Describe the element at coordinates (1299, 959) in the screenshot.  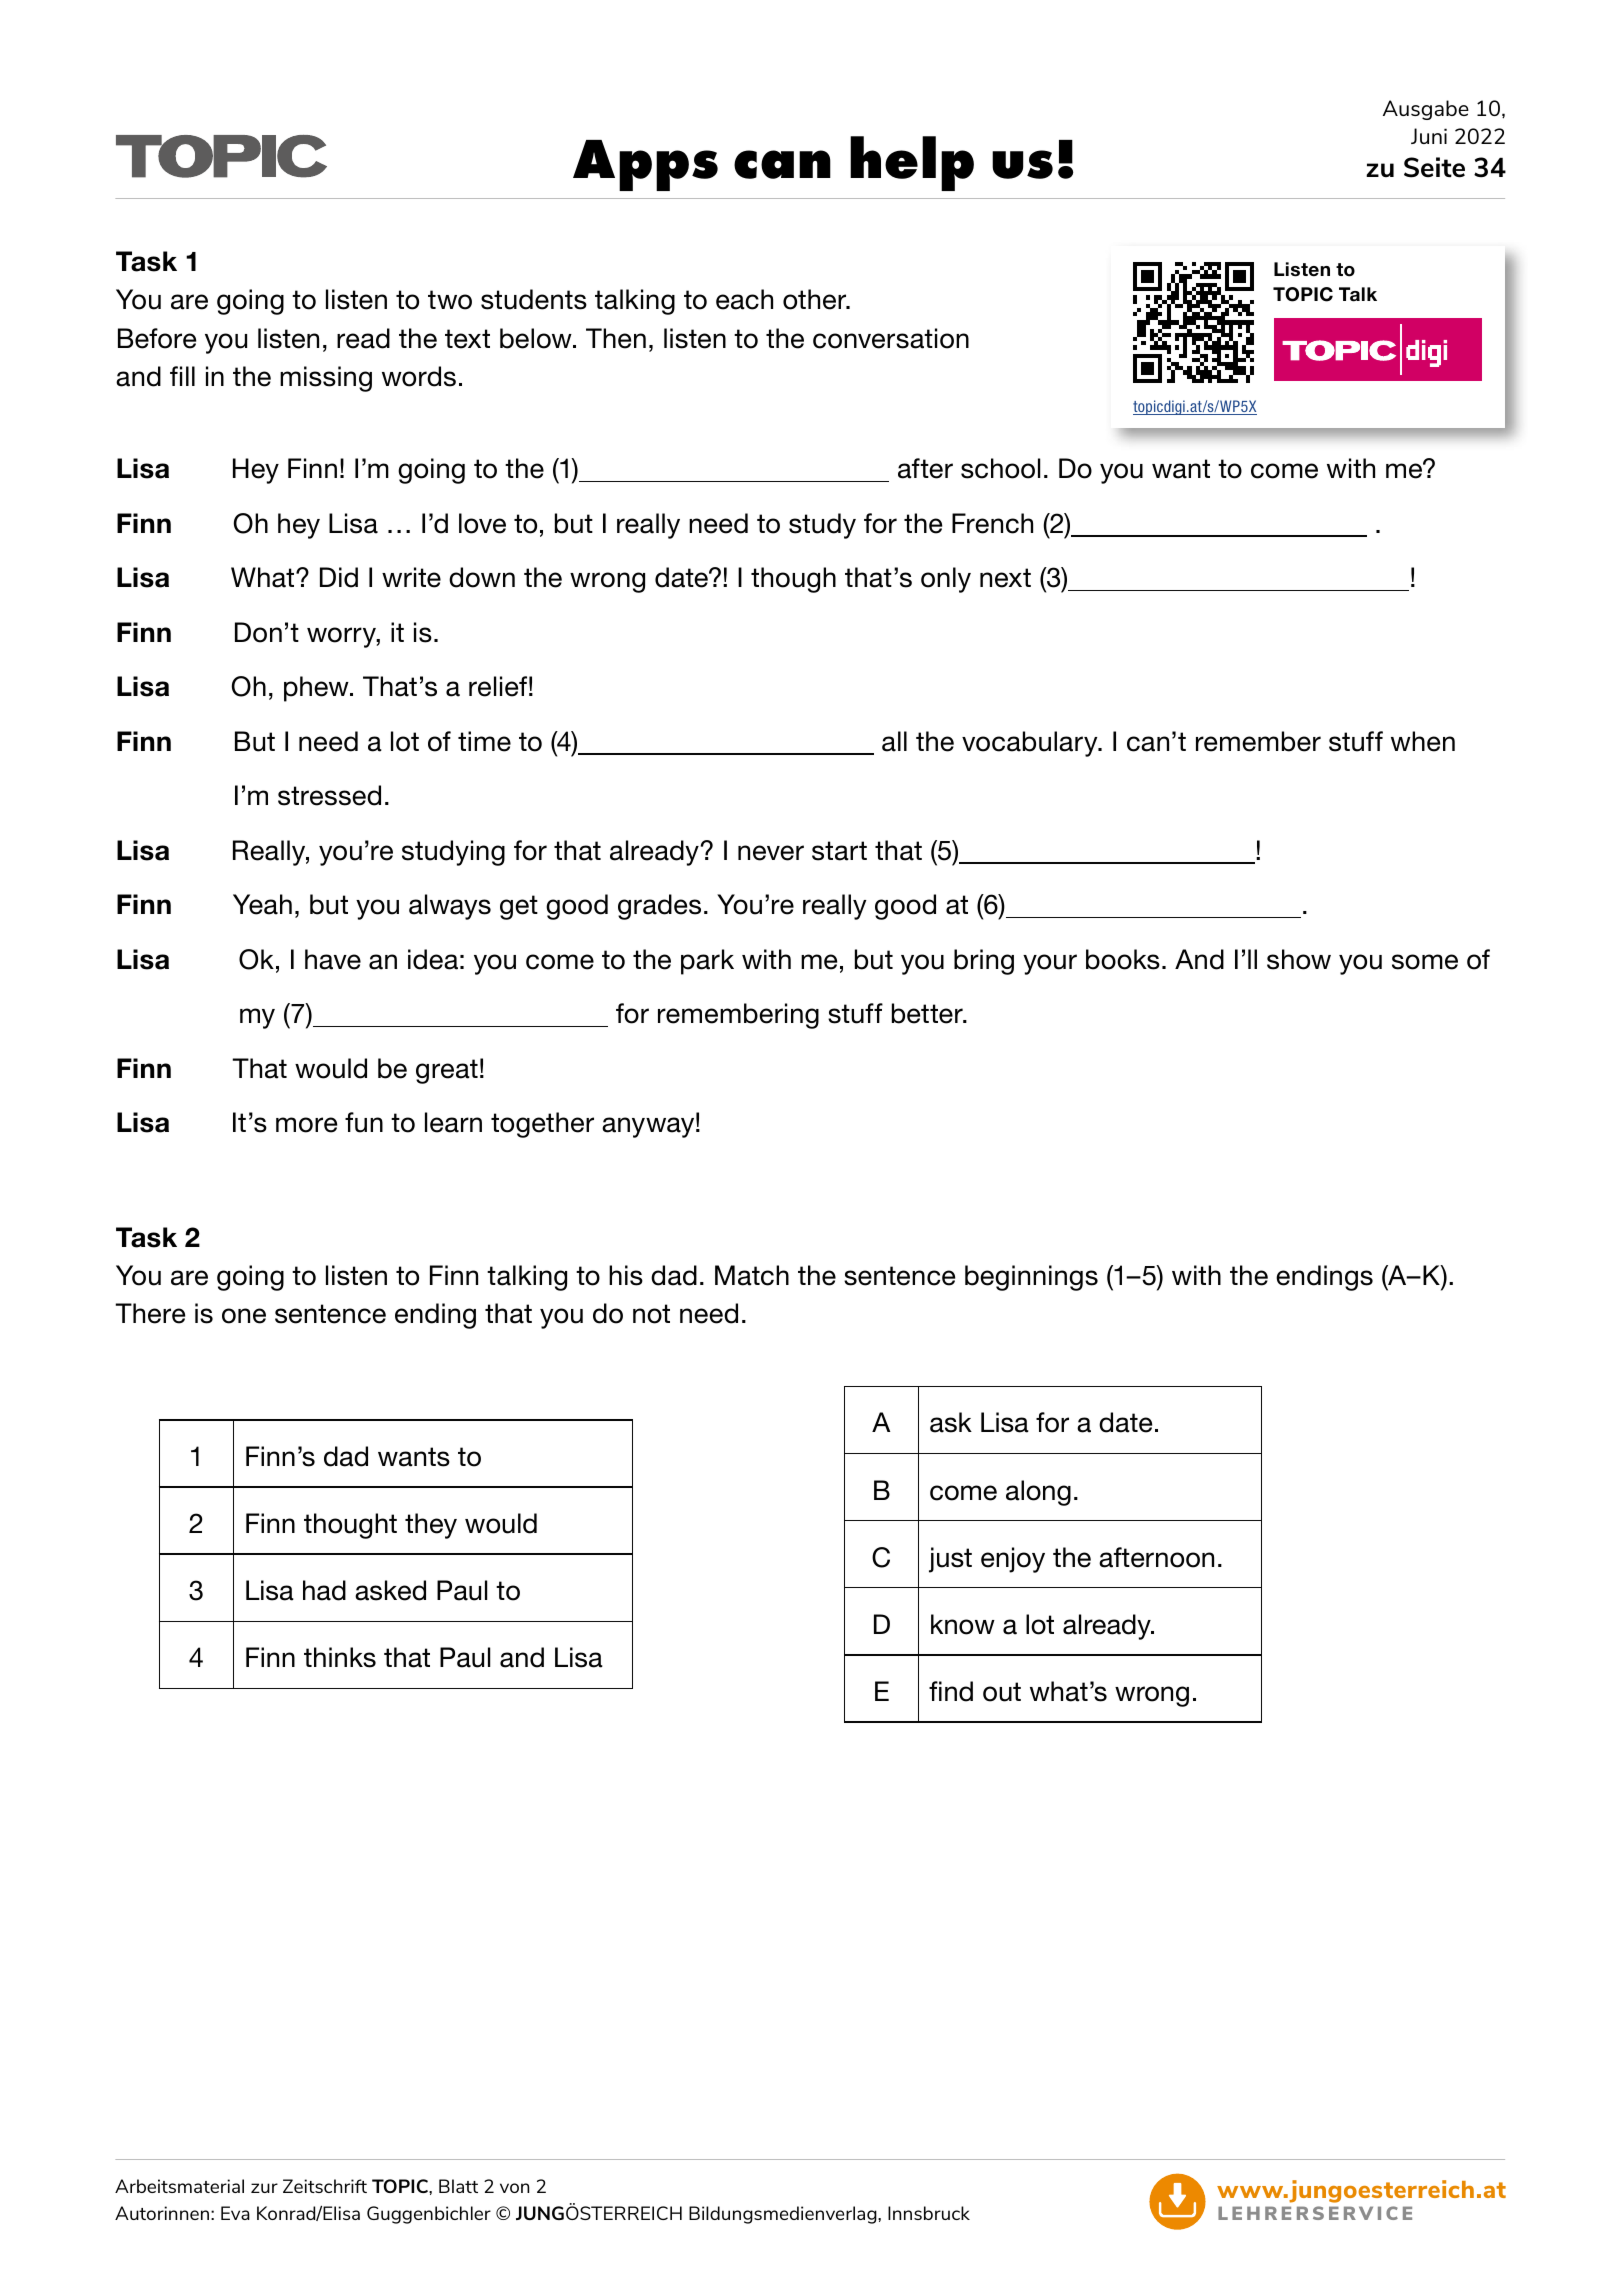
I see `show` at that location.
